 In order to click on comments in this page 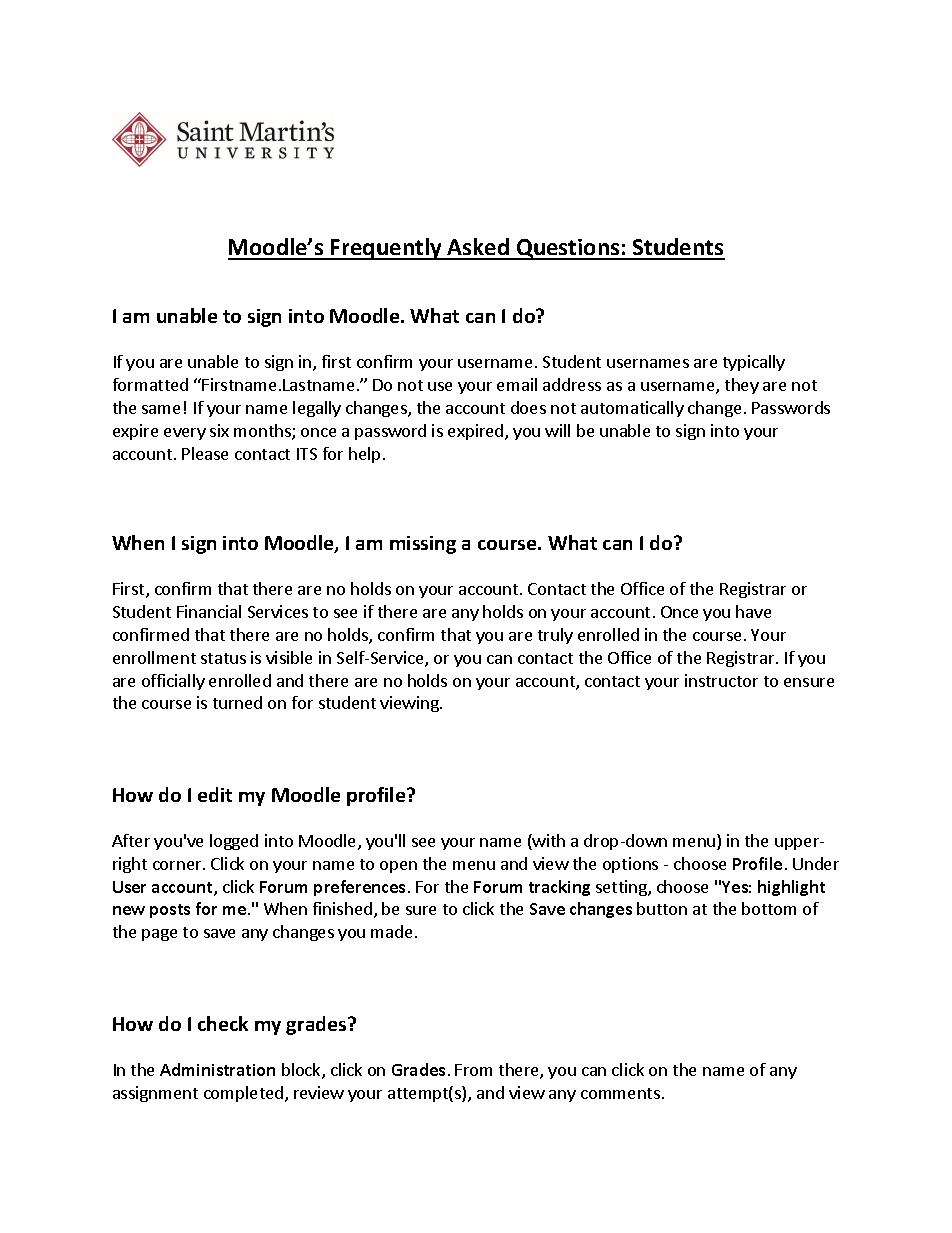, I will do `click(620, 1093)`.
